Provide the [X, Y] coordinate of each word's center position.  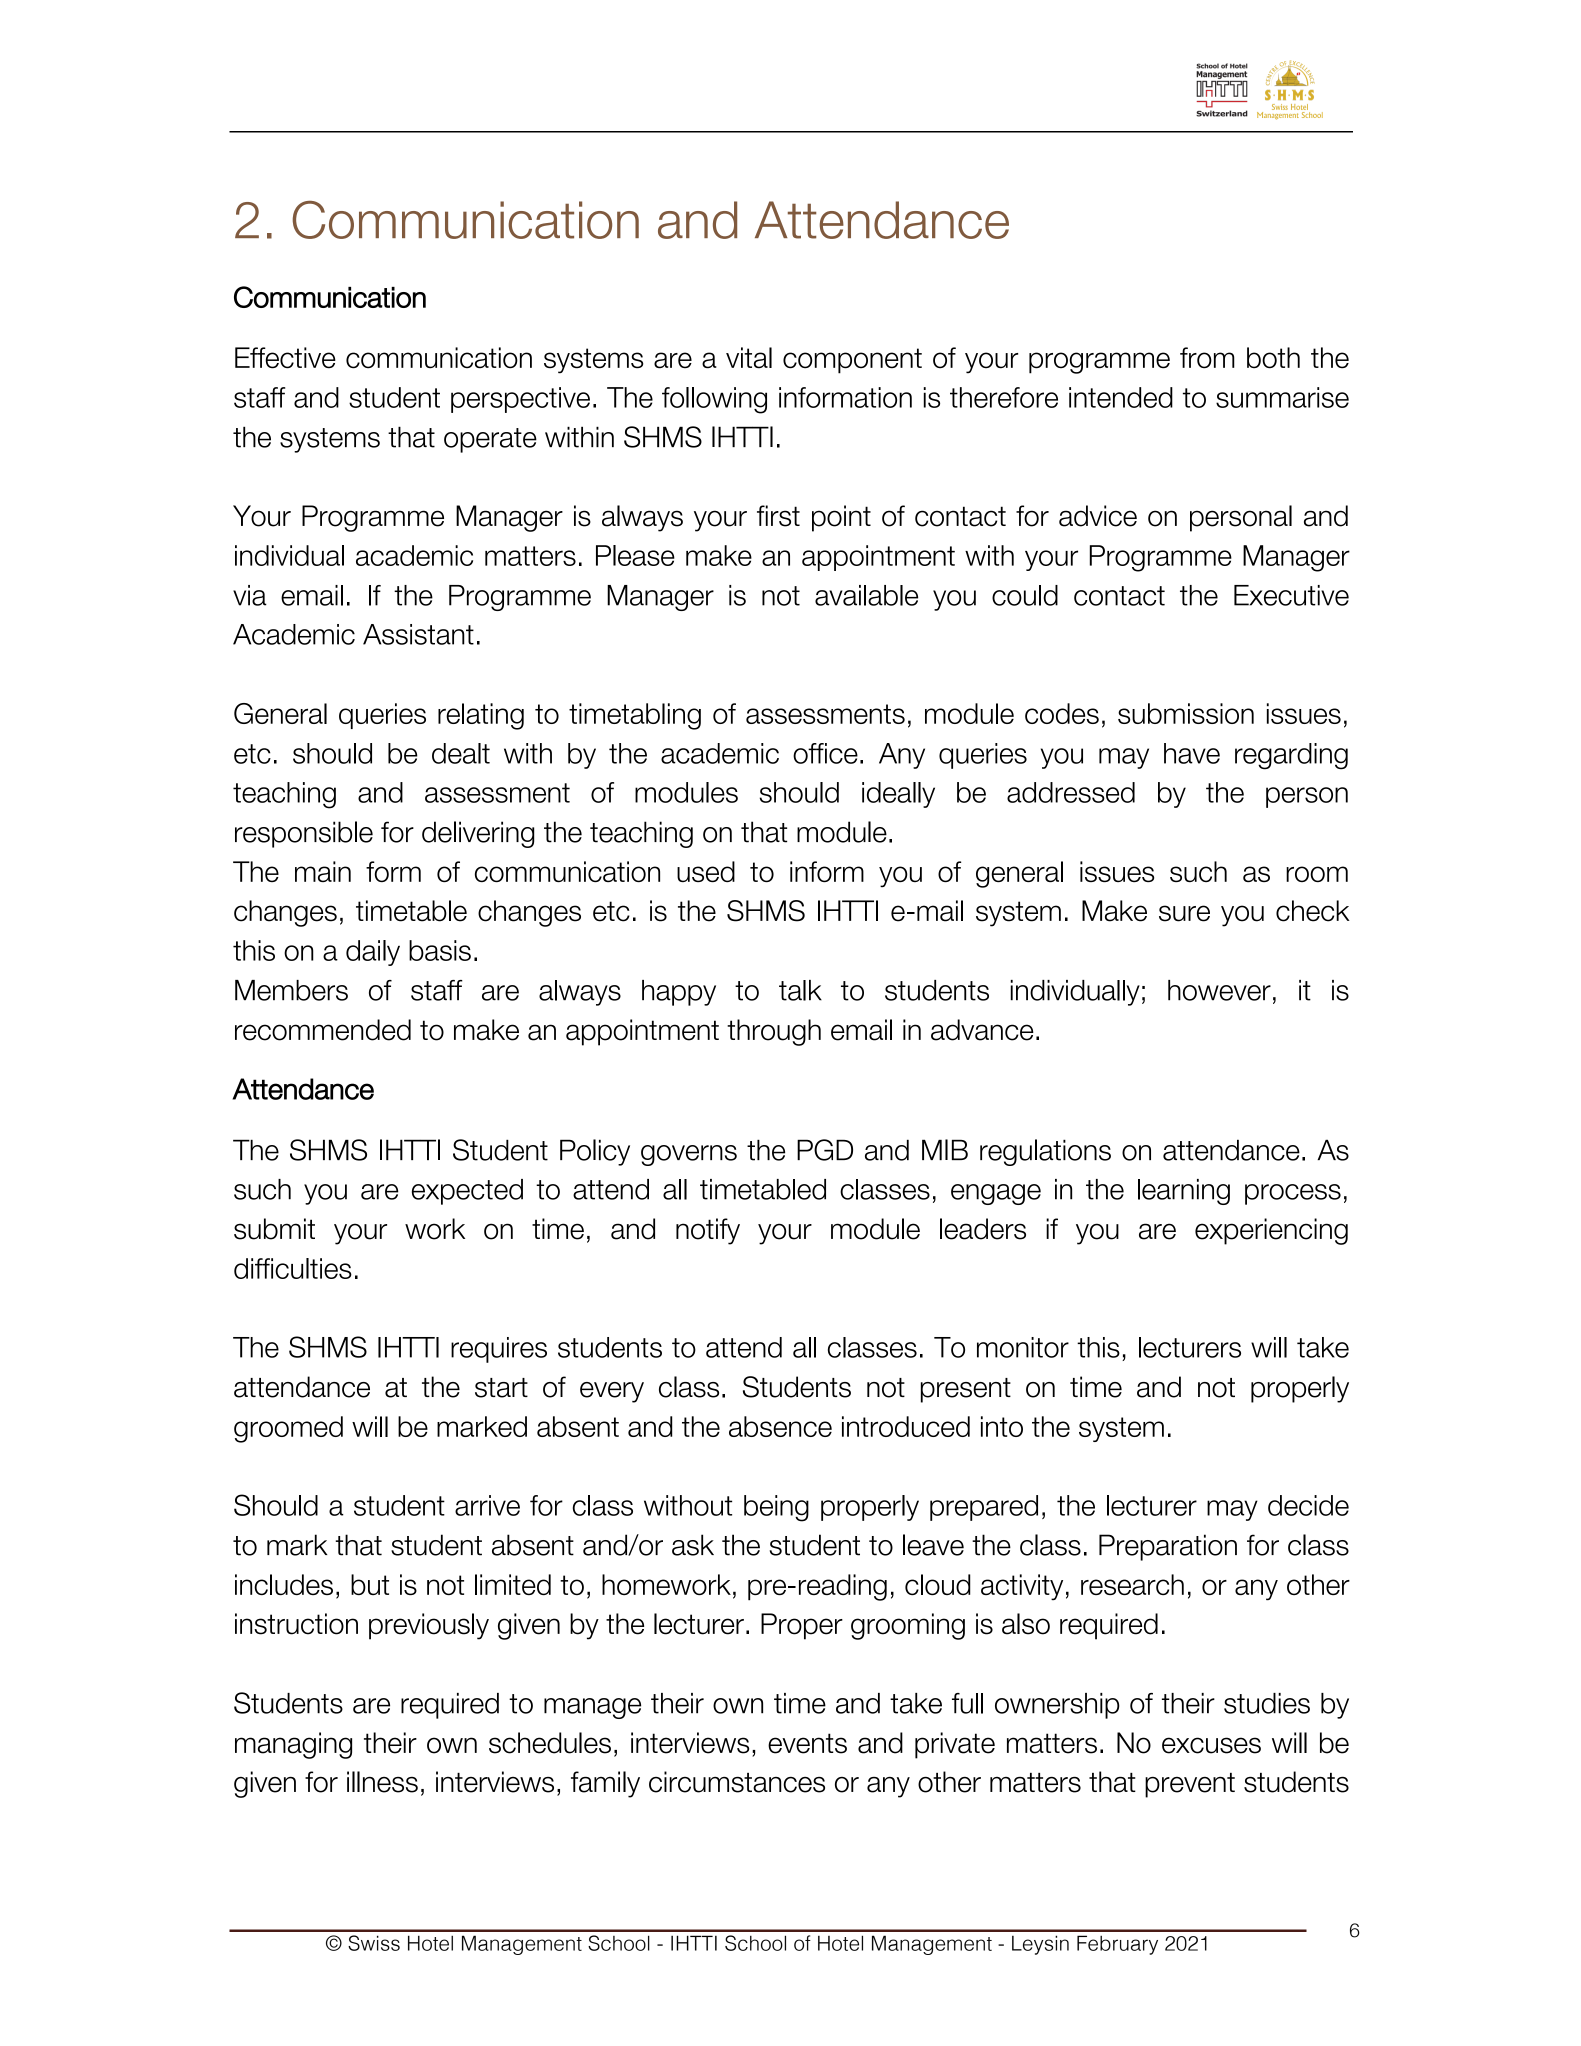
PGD [825, 1150]
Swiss [374, 1943]
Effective [285, 358]
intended [1121, 397]
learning [1184, 1192]
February [1117, 1945]
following [714, 400]
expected [467, 1192]
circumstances [737, 1782]
